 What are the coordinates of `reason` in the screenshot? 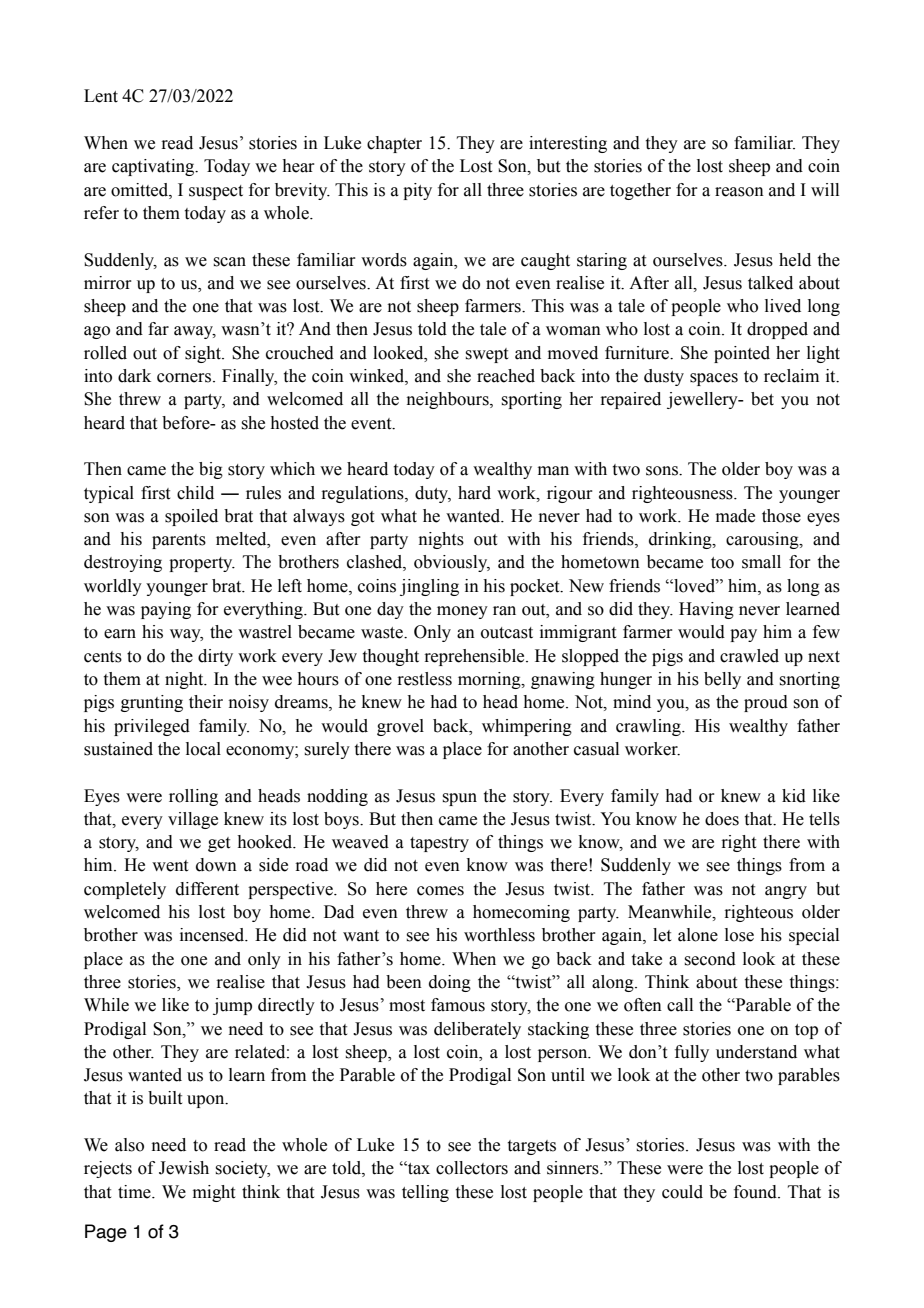 It's located at (739, 192).
